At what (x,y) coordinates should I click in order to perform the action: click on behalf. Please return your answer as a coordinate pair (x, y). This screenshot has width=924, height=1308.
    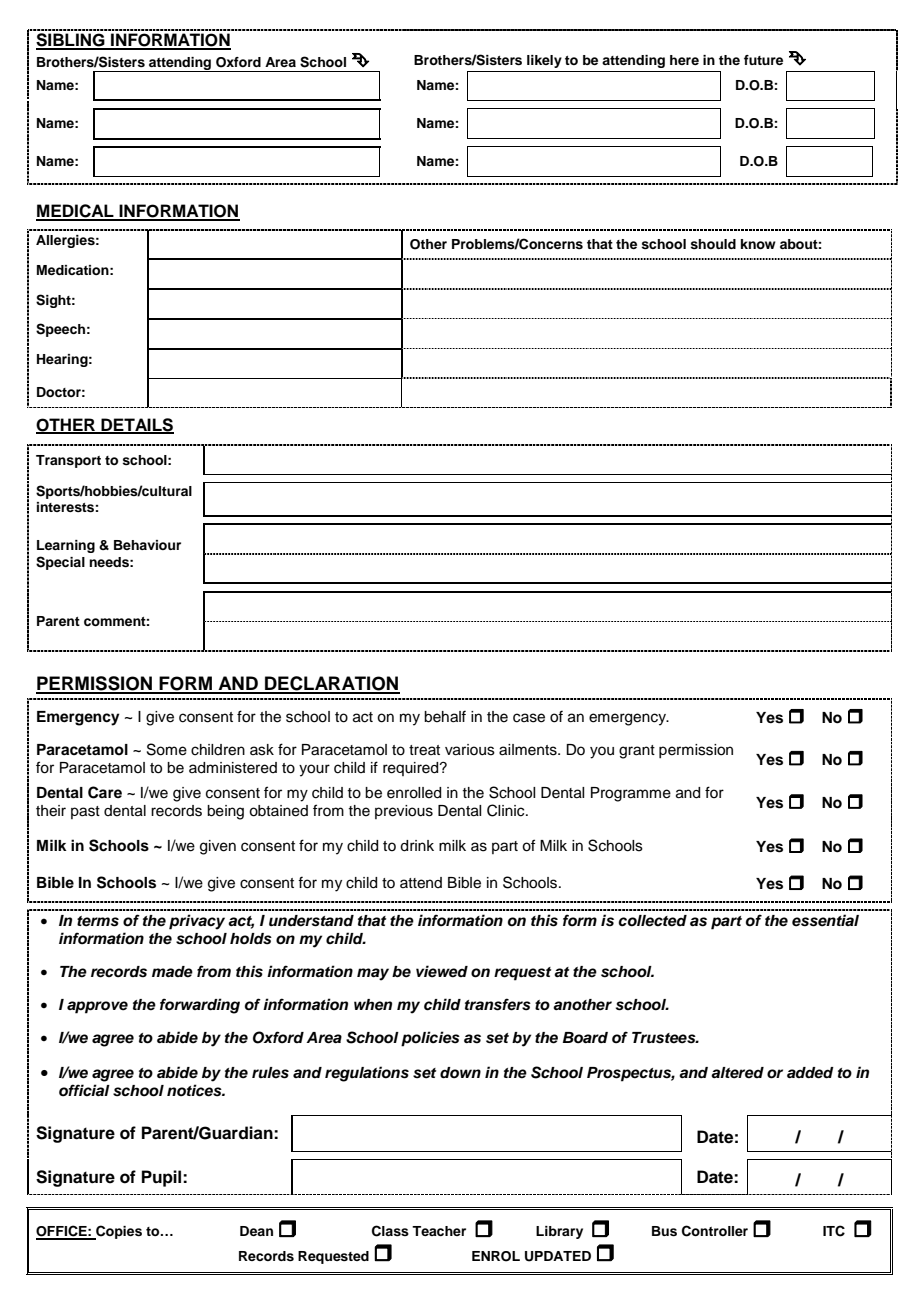
    Looking at the image, I should click on (445, 716).
